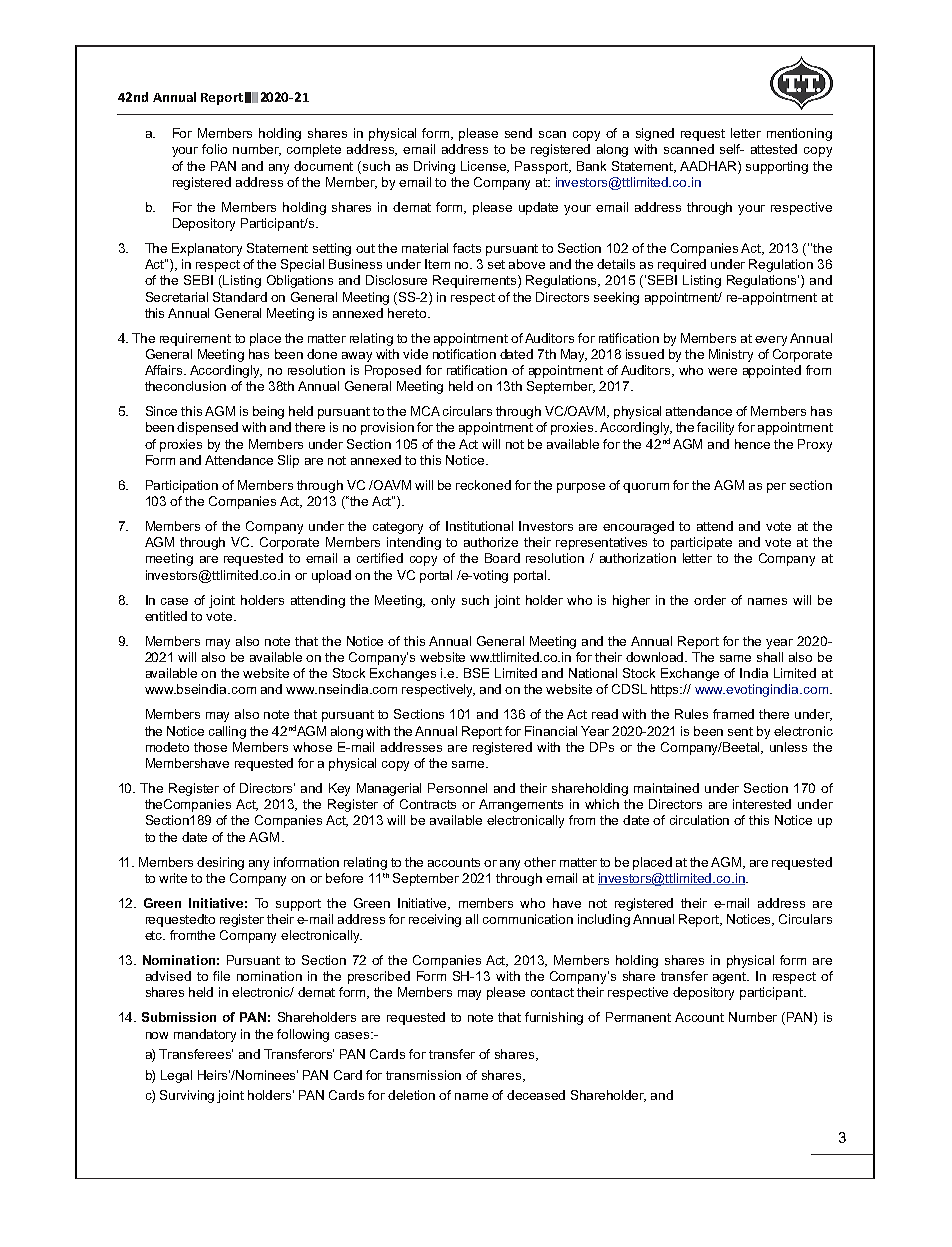 The width and height of the screenshot is (952, 1247). I want to click on entitled, so click(166, 616).
